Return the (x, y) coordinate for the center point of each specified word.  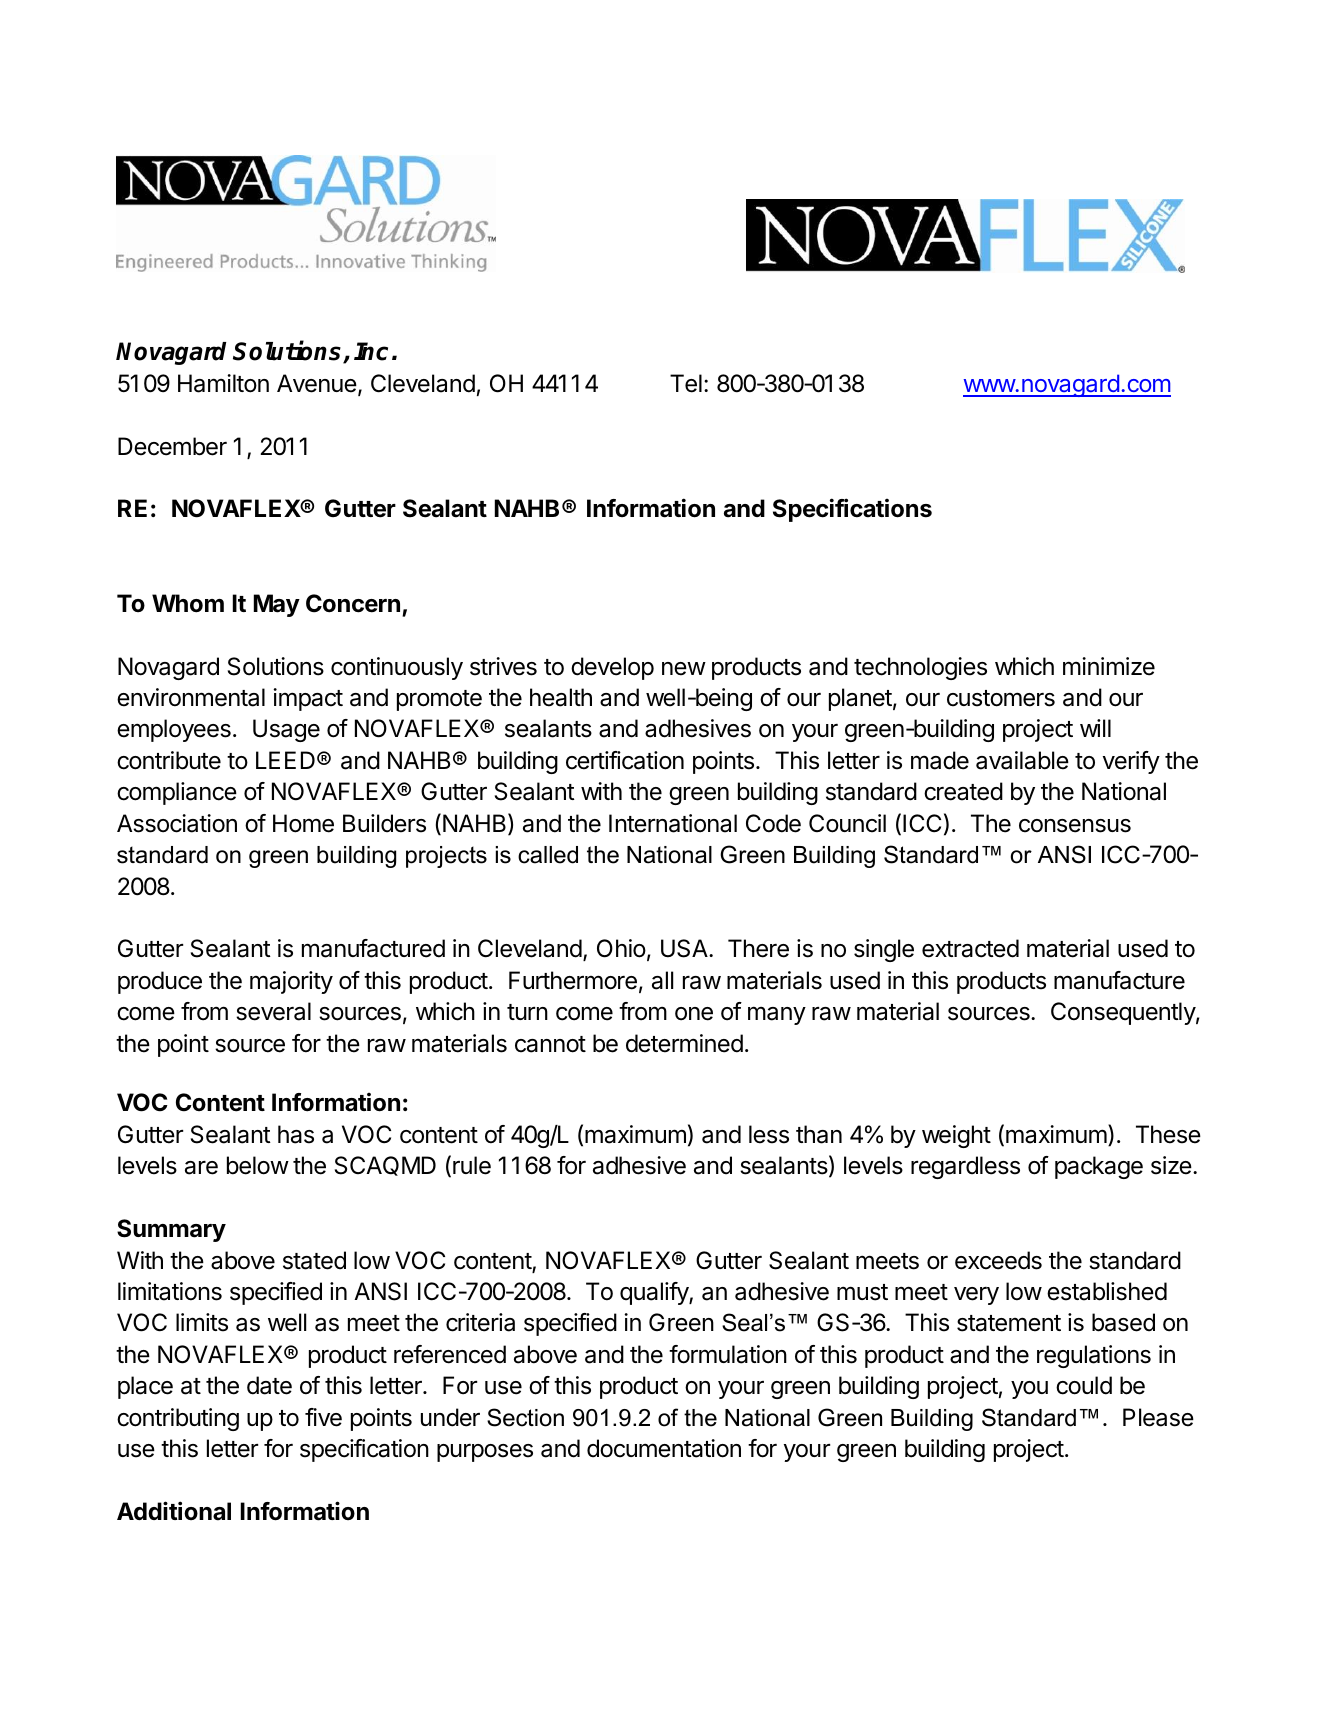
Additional (174, 1511)
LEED (285, 760)
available (1022, 760)
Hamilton (223, 383)
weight (956, 1136)
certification (625, 760)
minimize (1109, 666)
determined (684, 1043)
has (296, 1134)
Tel (686, 383)
